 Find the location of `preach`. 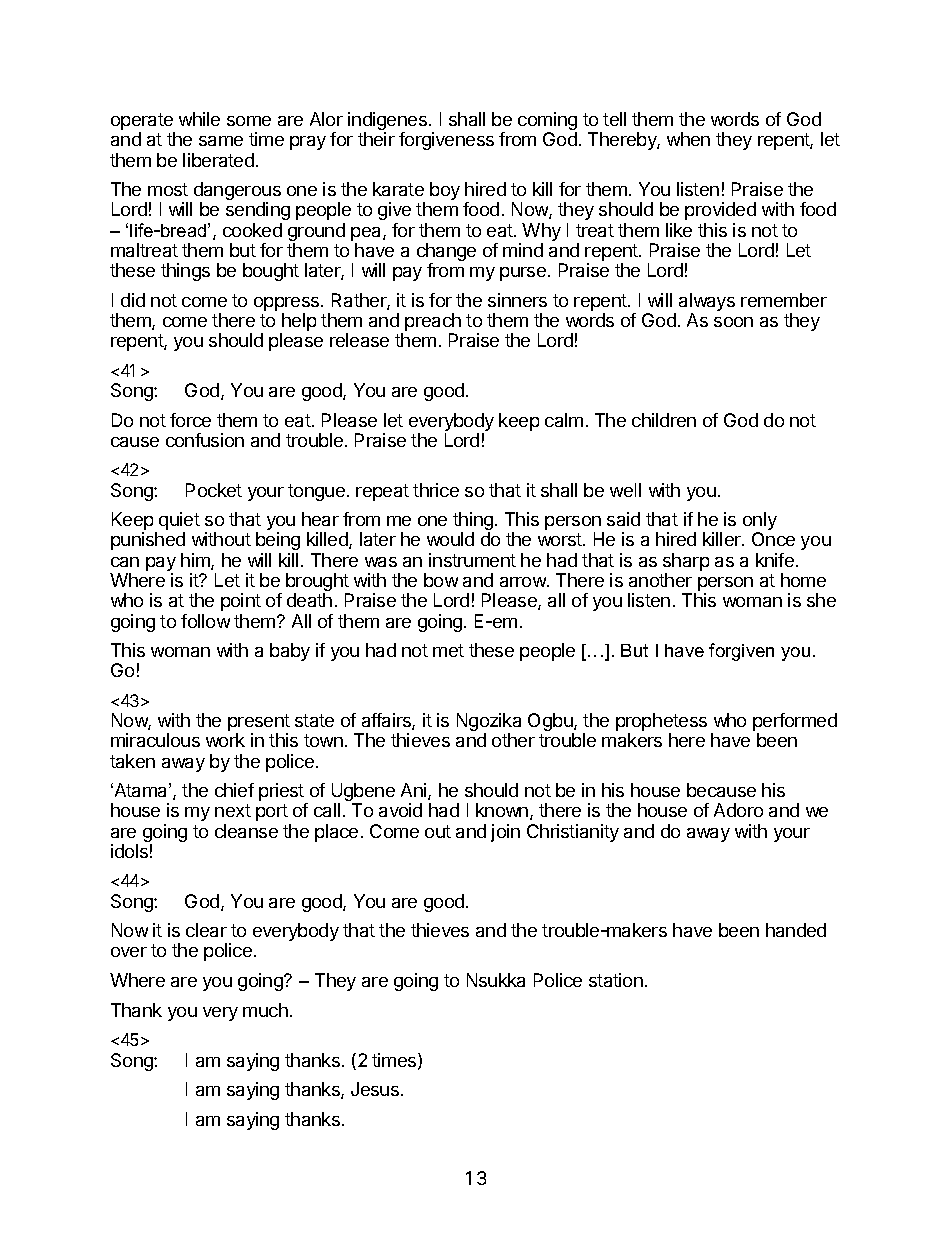

preach is located at coordinates (433, 323).
